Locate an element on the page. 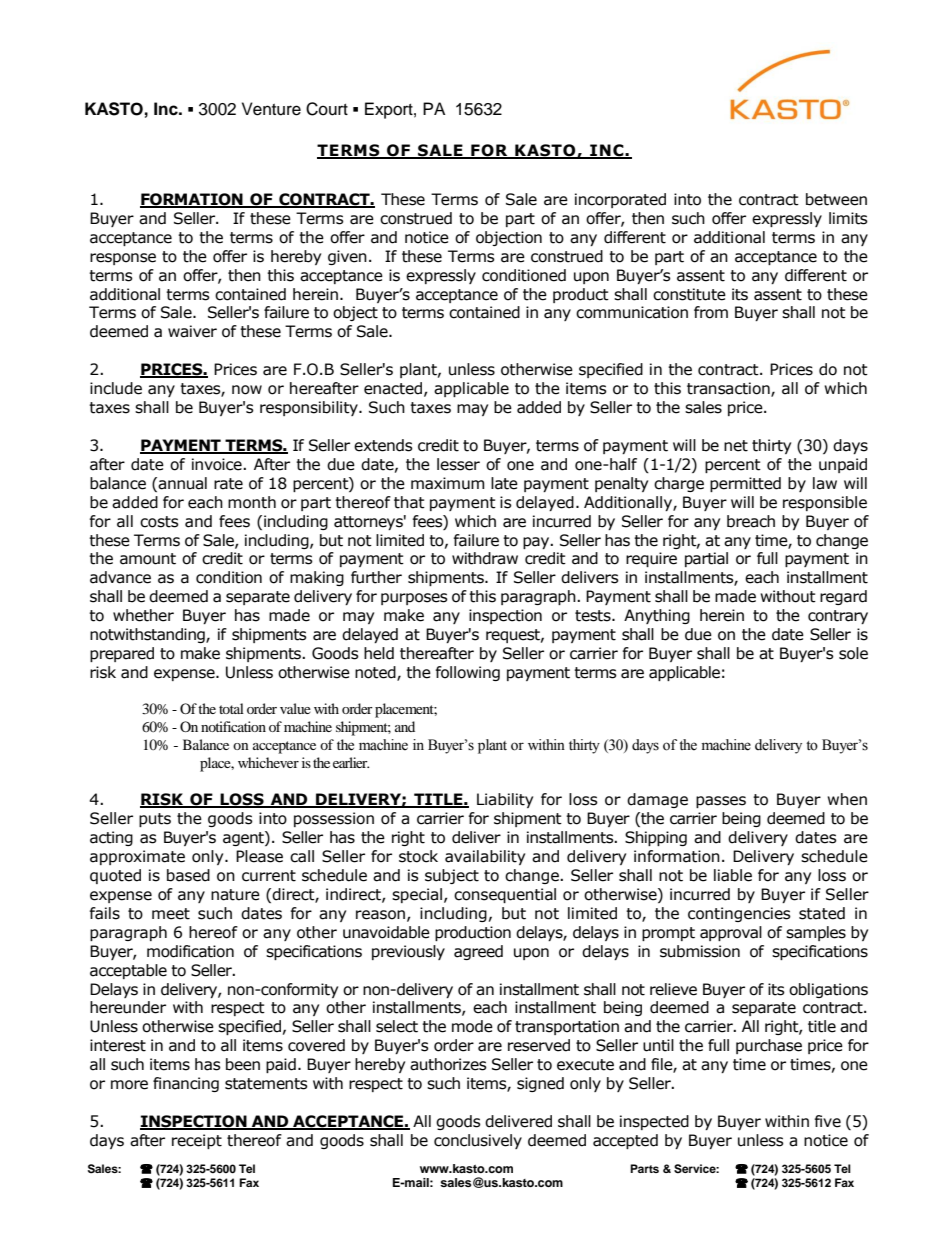 This image has width=952, height=1233. now is located at coordinates (247, 390).
